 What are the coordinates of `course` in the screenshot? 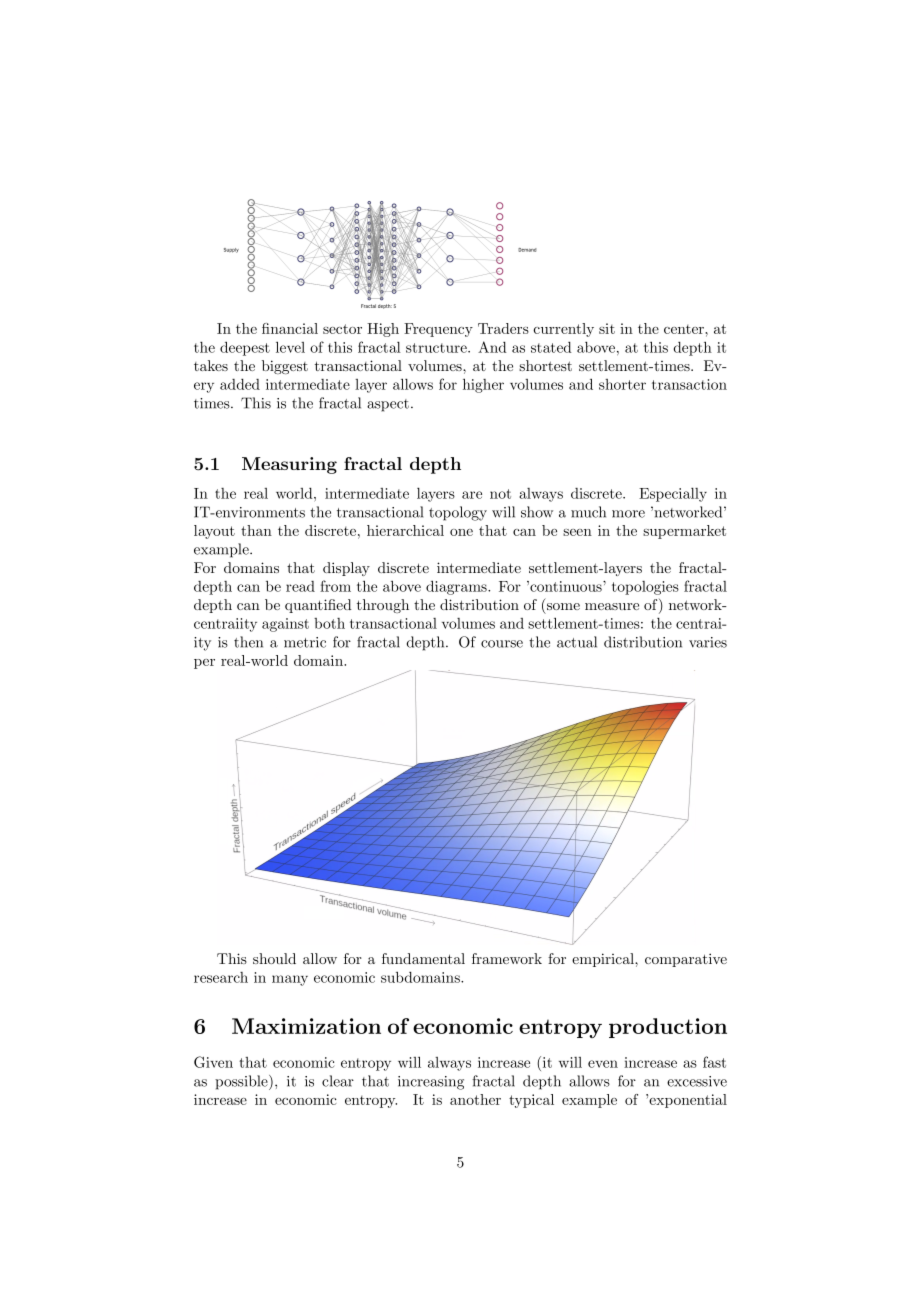 It's located at (502, 644).
